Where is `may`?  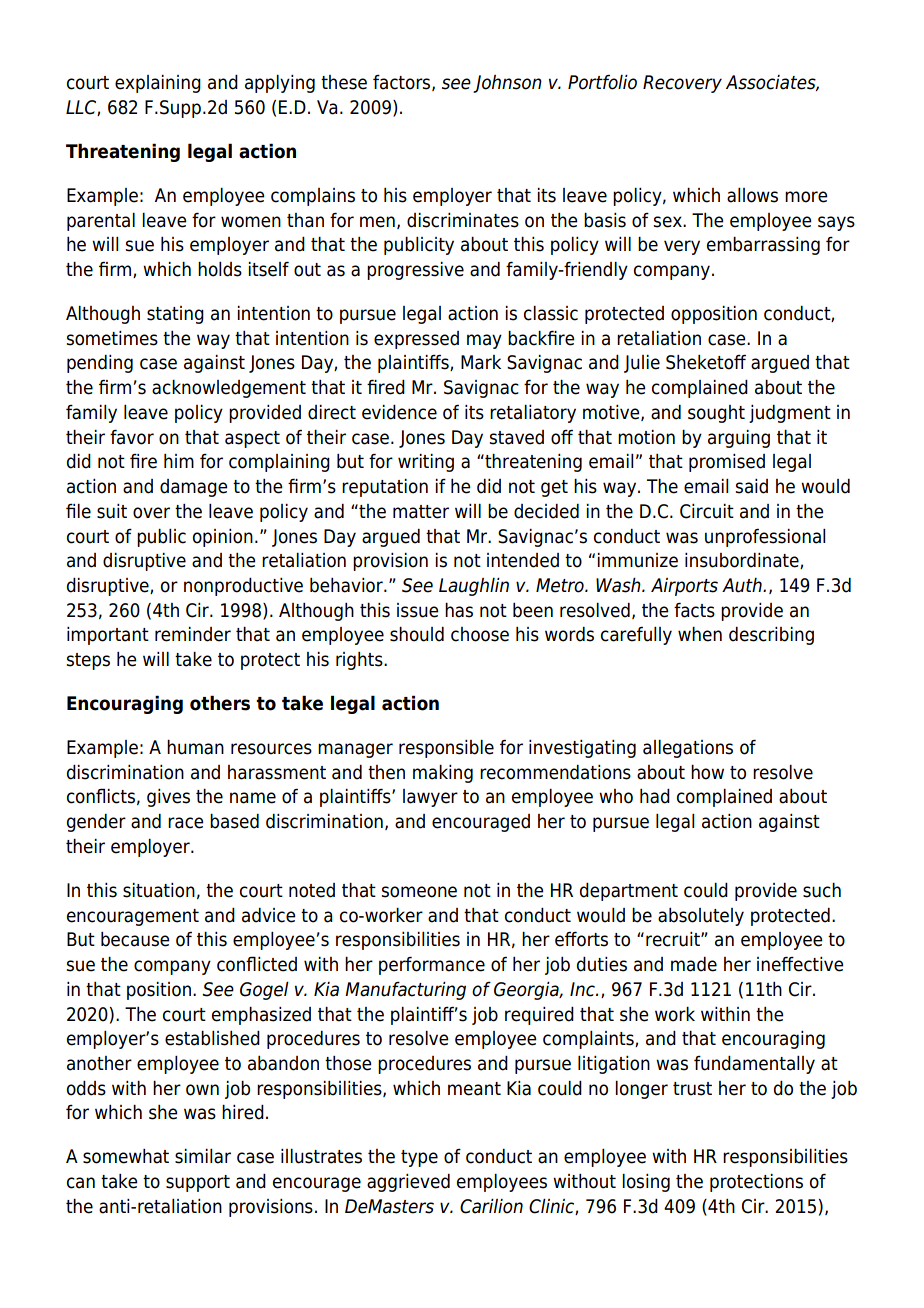
may is located at coordinates (484, 341).
